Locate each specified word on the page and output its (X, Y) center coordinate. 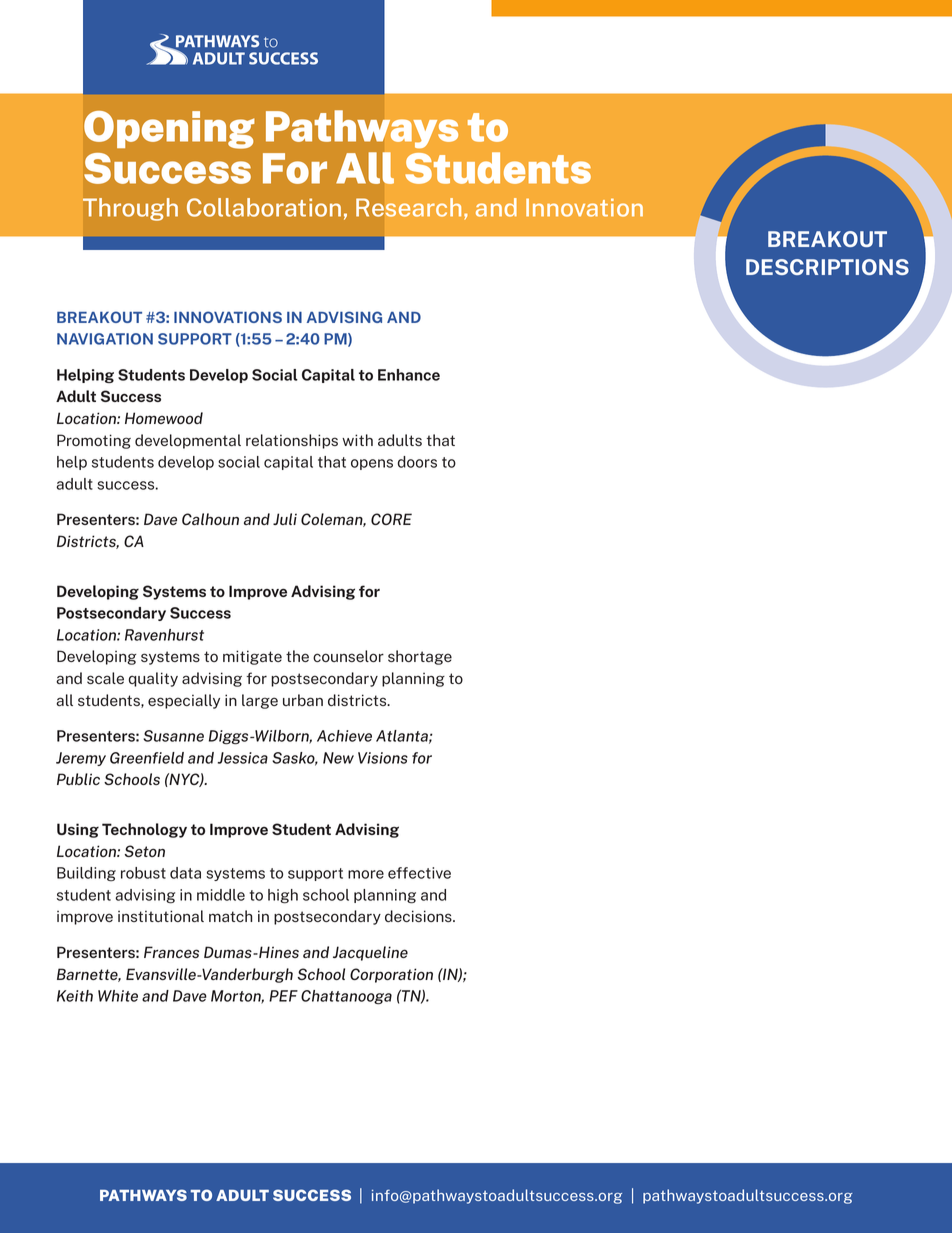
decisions (419, 916)
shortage (420, 657)
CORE (391, 519)
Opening (169, 130)
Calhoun (210, 519)
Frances (171, 952)
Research (408, 207)
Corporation (391, 975)
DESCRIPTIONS (827, 267)
